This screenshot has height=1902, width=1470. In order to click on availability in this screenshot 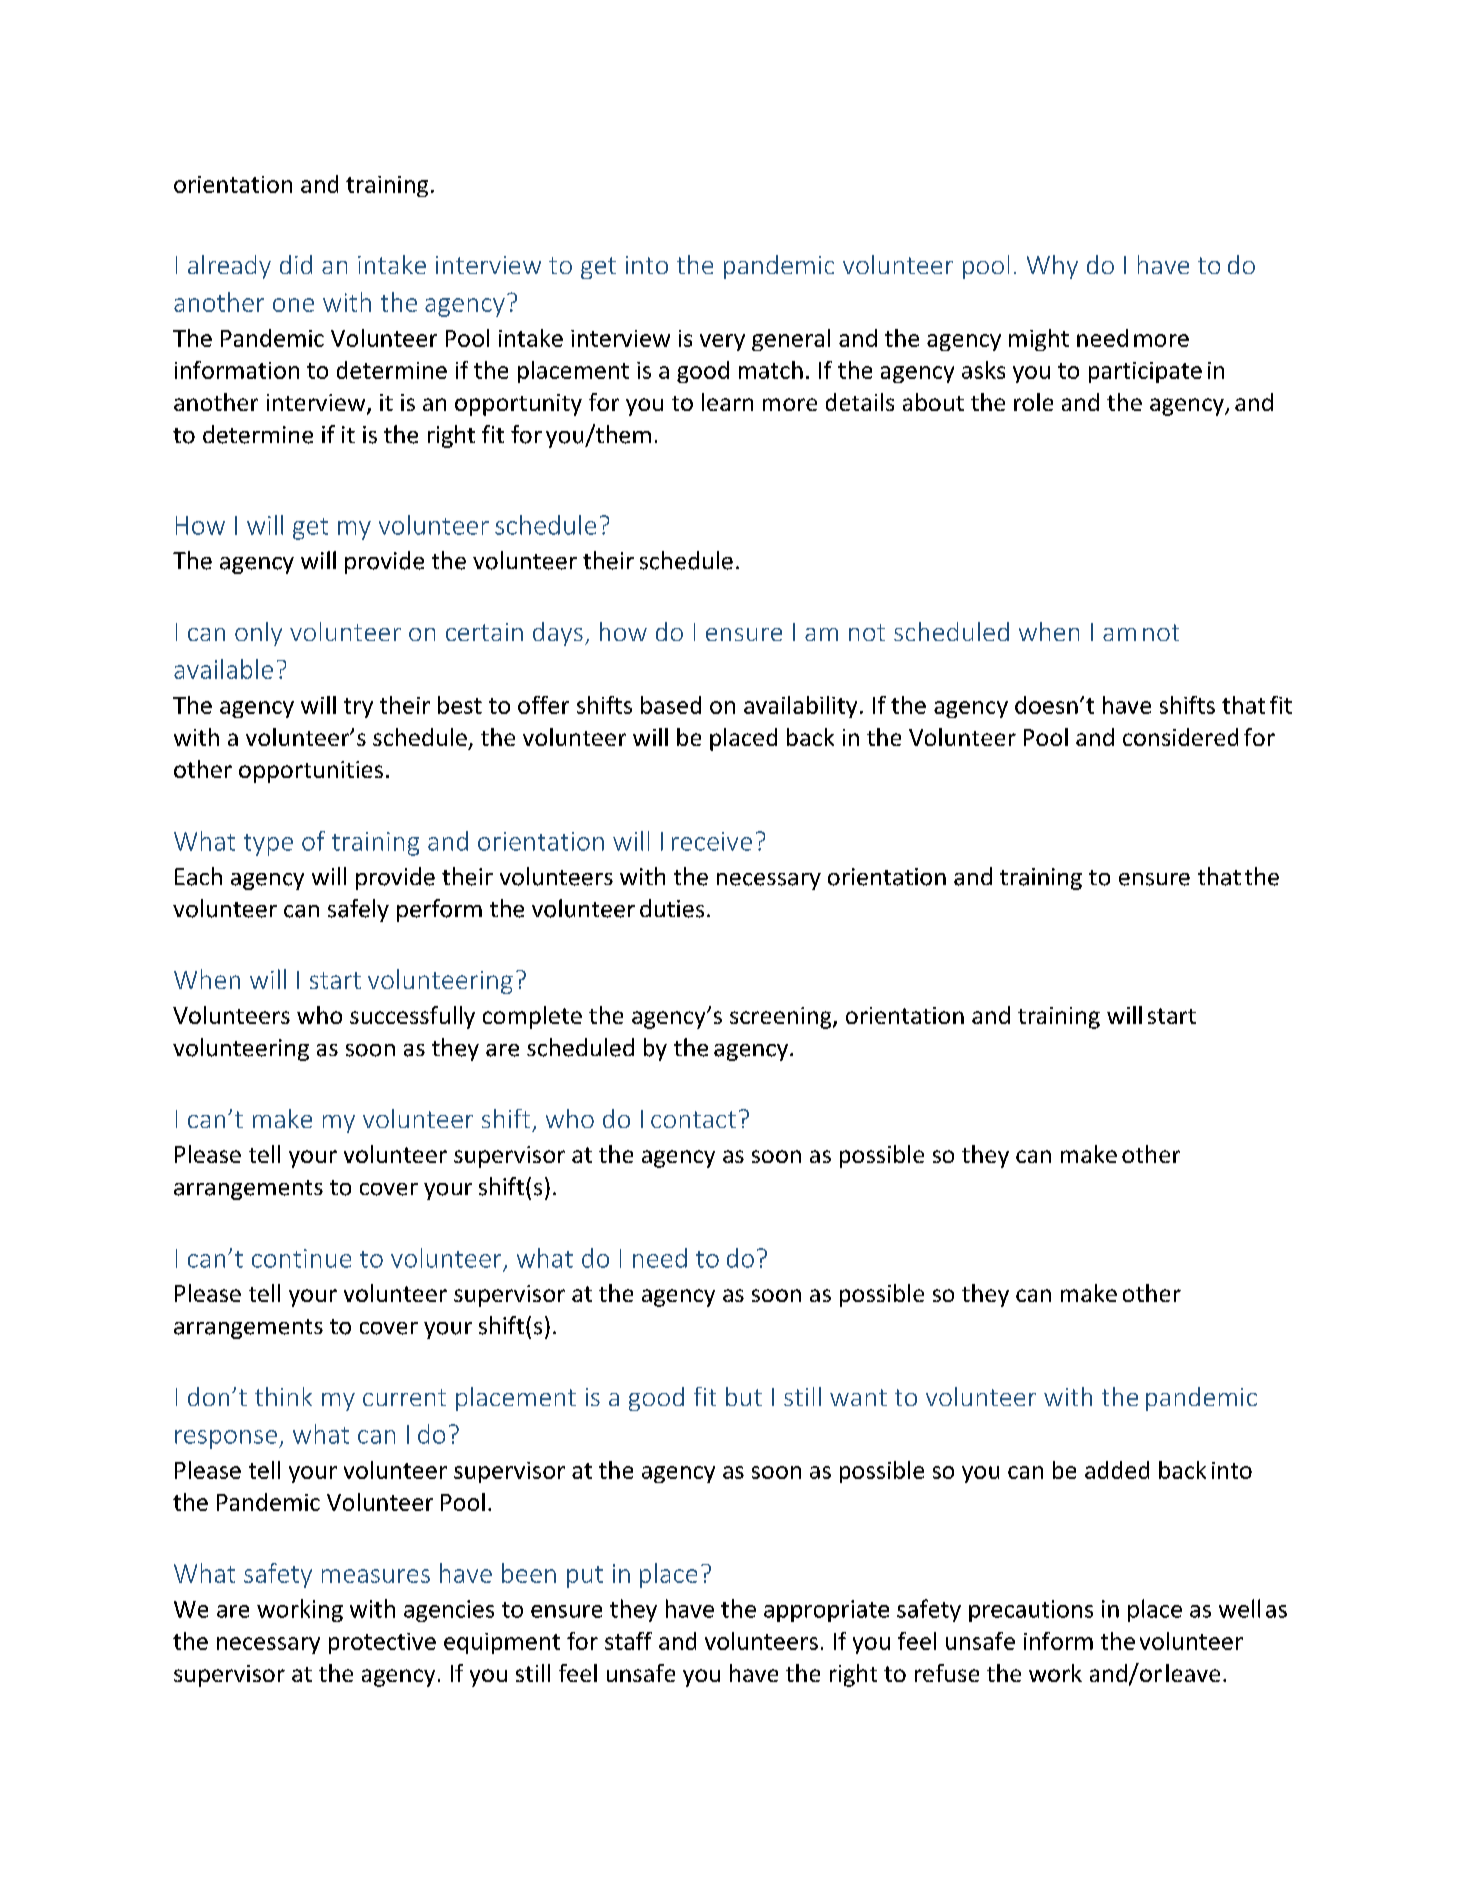, I will do `click(800, 707)`.
